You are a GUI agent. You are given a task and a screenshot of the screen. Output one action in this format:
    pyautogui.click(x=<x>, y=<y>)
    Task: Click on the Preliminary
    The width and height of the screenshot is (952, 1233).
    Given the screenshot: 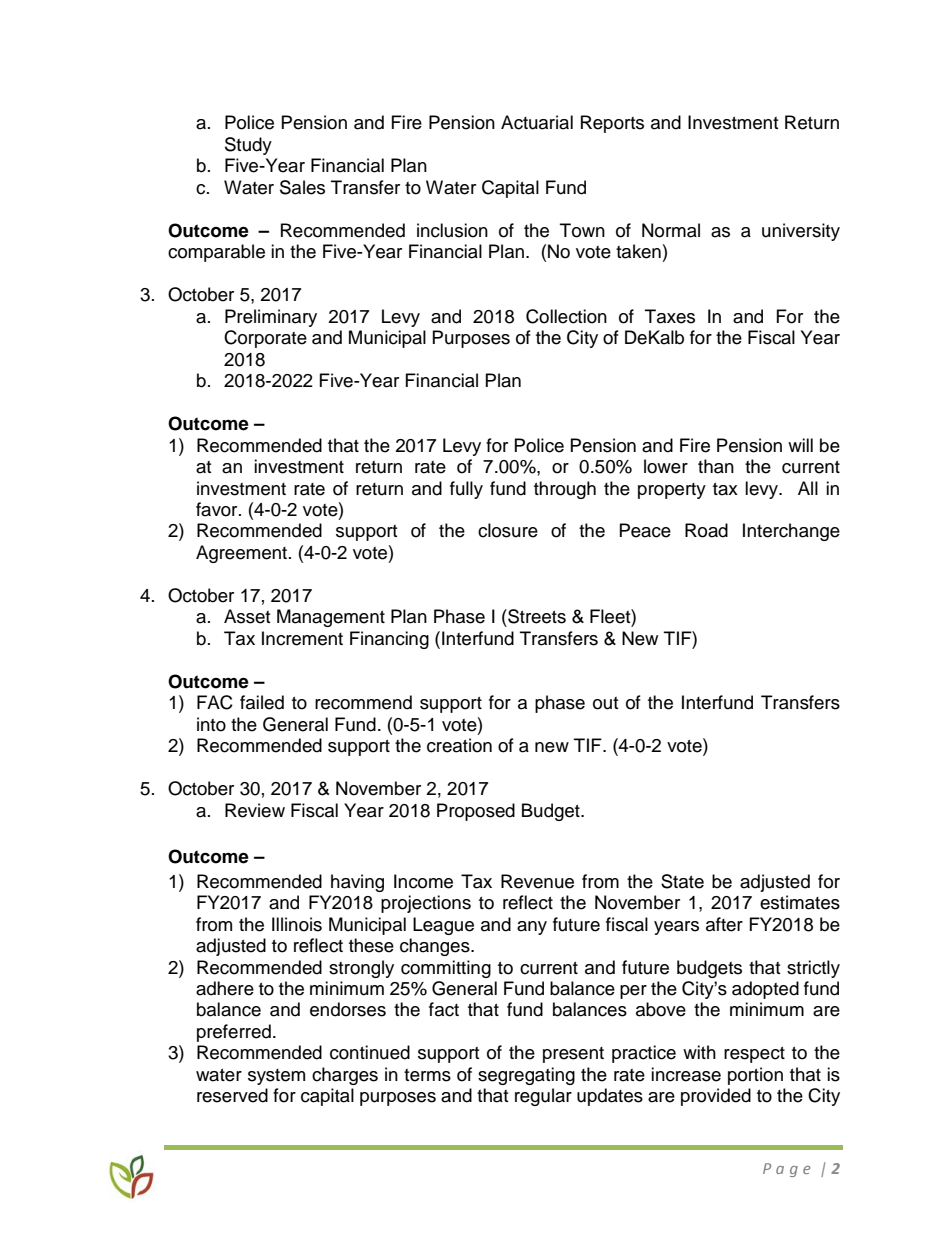 What is the action you would take?
    pyautogui.click(x=271, y=318)
